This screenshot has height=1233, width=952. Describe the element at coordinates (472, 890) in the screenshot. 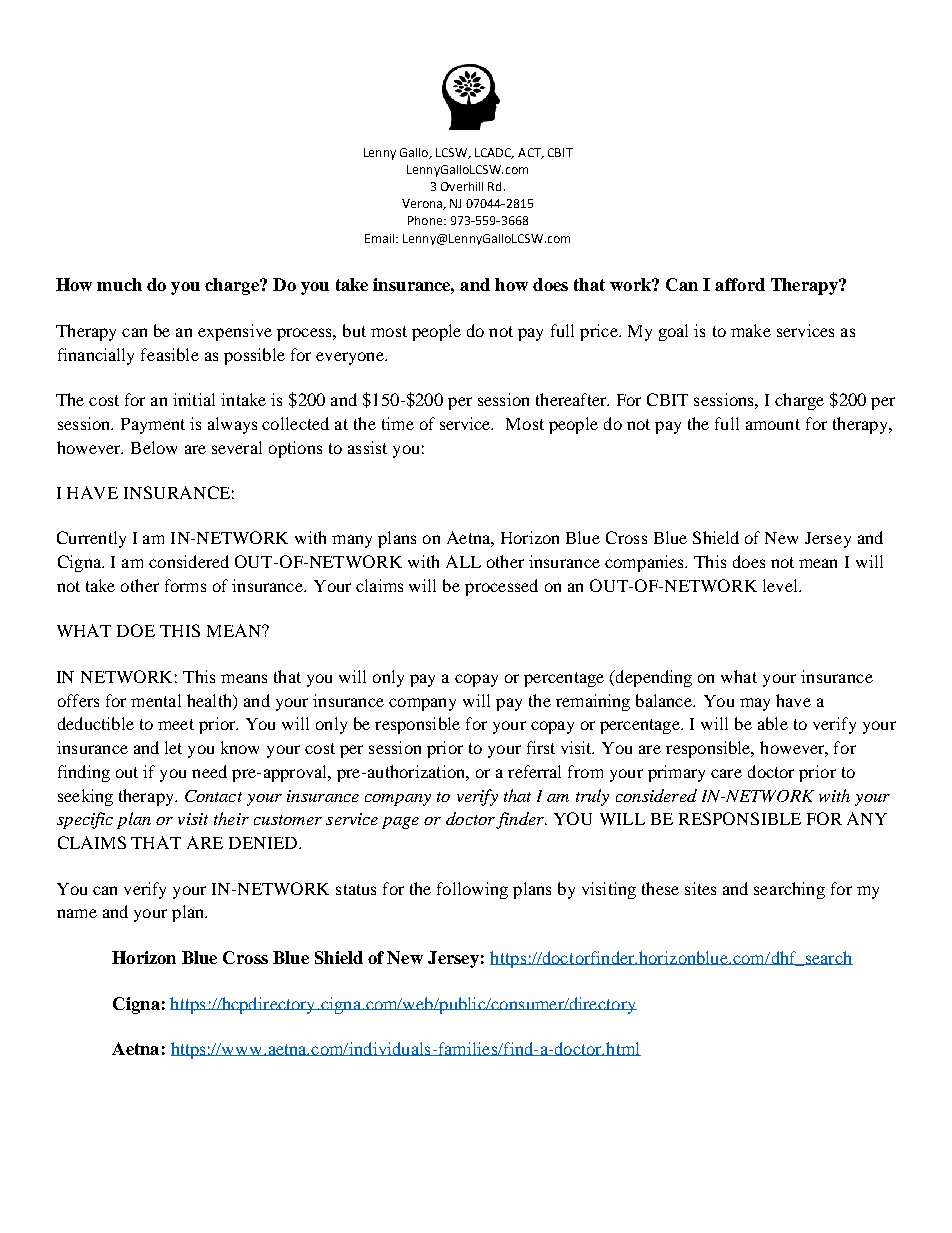

I see `following` at that location.
